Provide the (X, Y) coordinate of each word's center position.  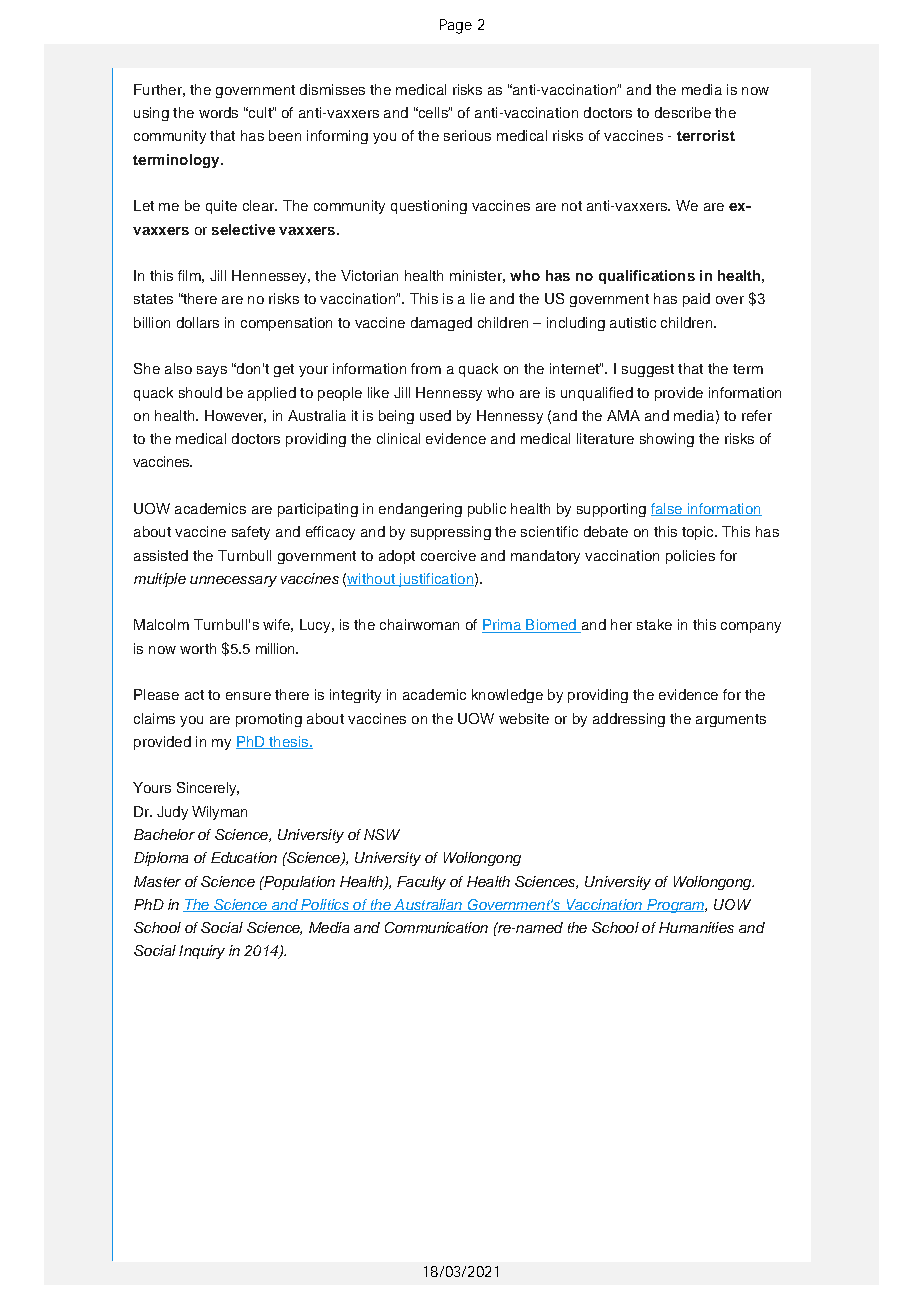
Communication (436, 927)
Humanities (696, 927)
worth (198, 648)
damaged (441, 324)
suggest (648, 370)
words (218, 112)
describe (683, 112)
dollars (198, 322)
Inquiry (202, 952)
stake (654, 624)
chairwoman (419, 624)
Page (456, 26)
